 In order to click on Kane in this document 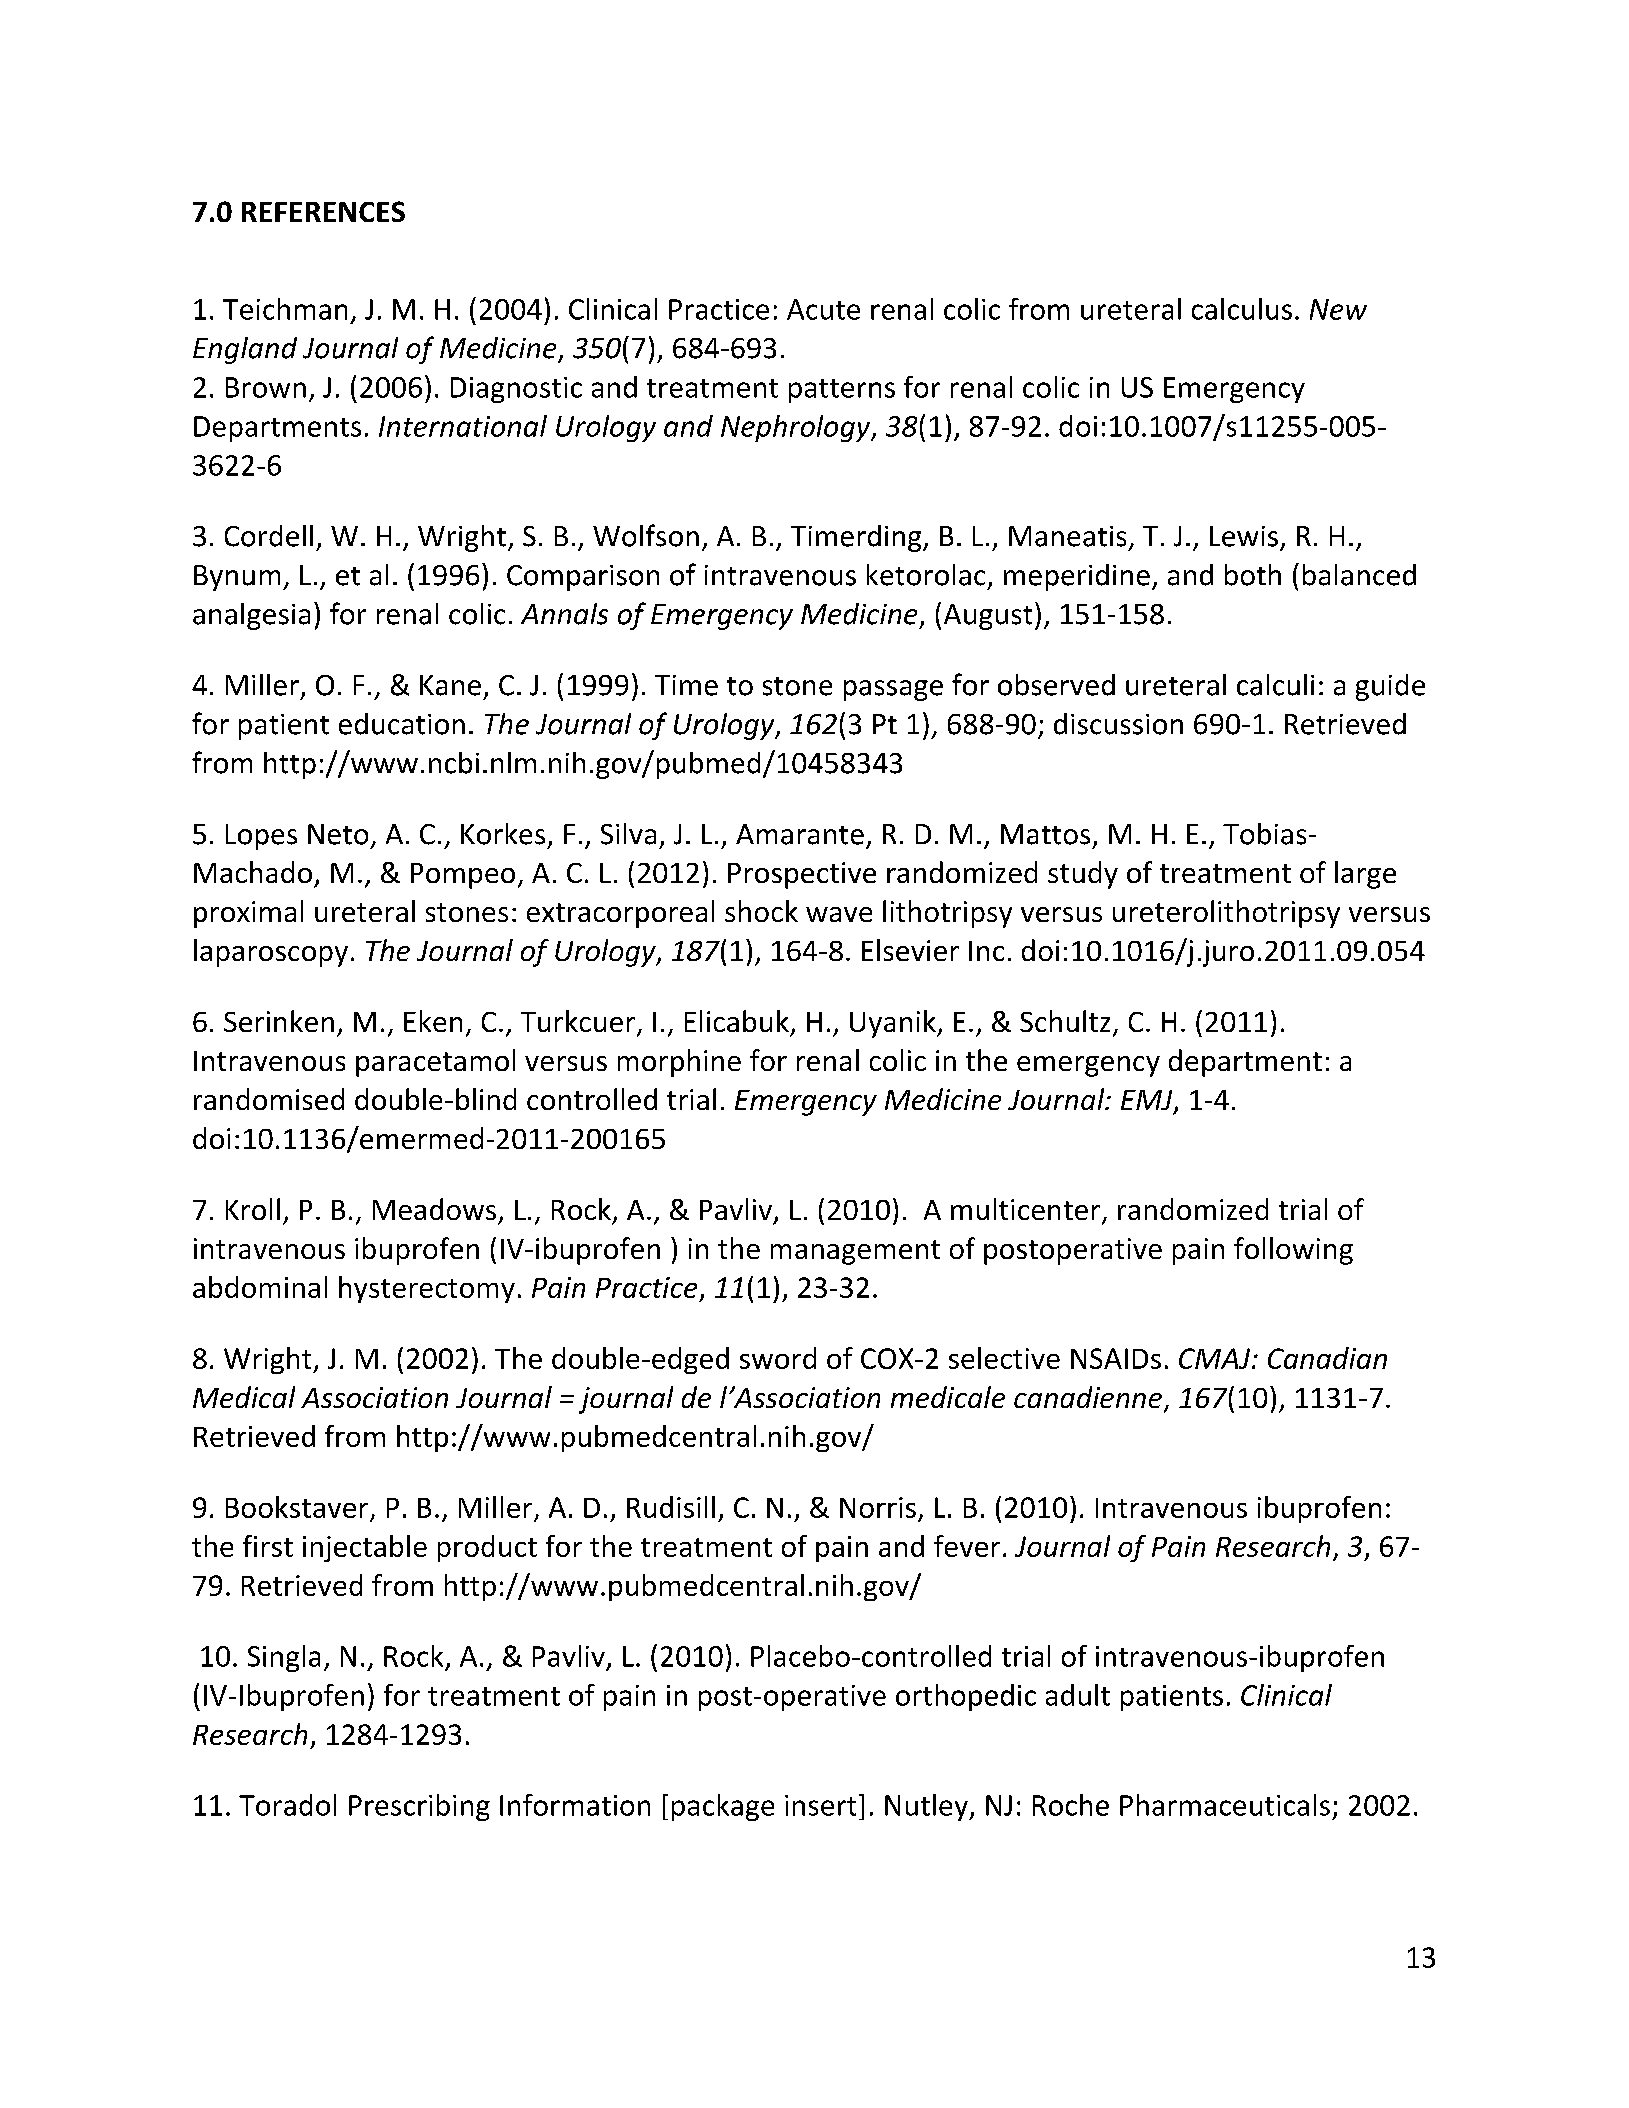, I will do `click(450, 685)`.
